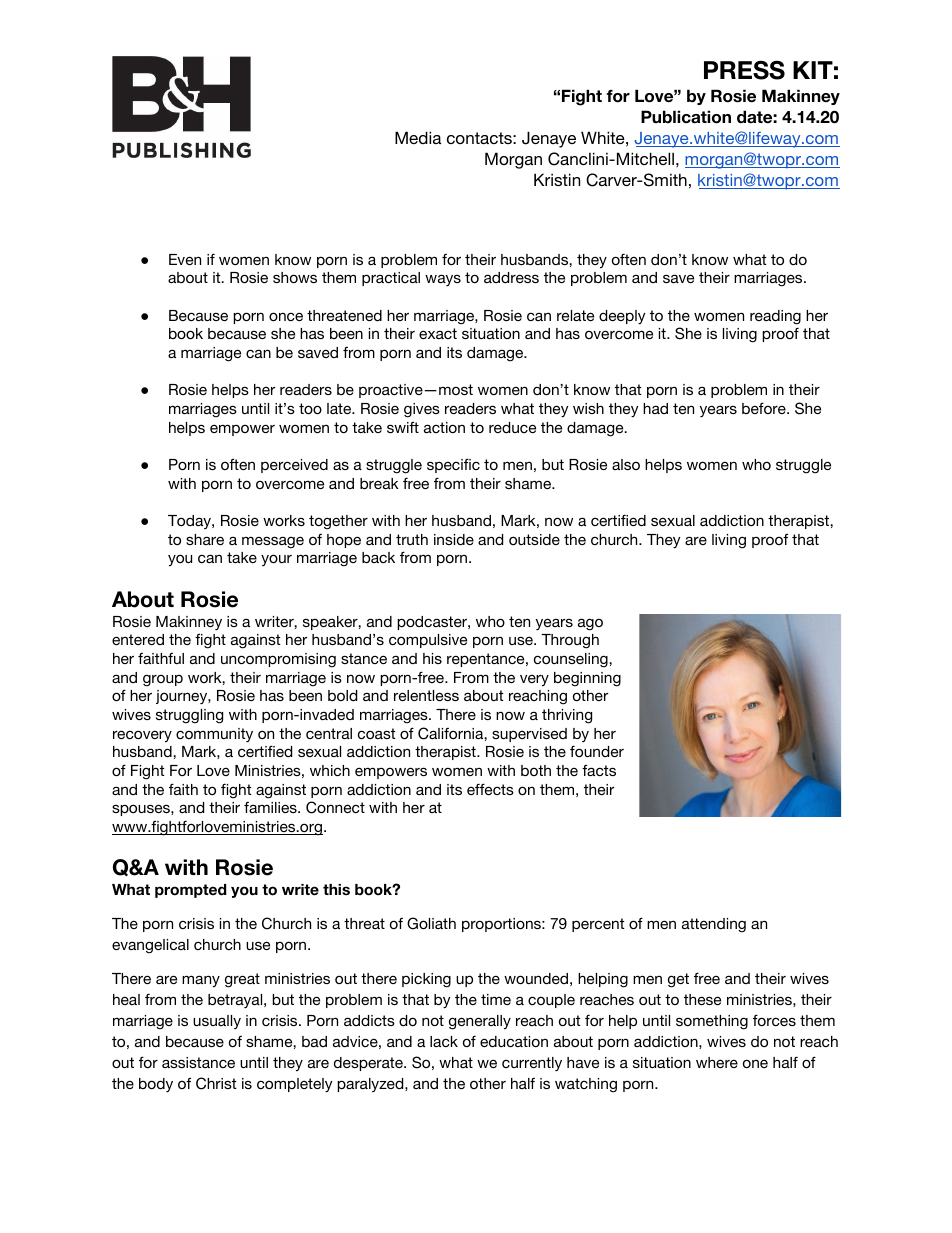 This image has width=952, height=1233. I want to click on Publication, so click(686, 117).
